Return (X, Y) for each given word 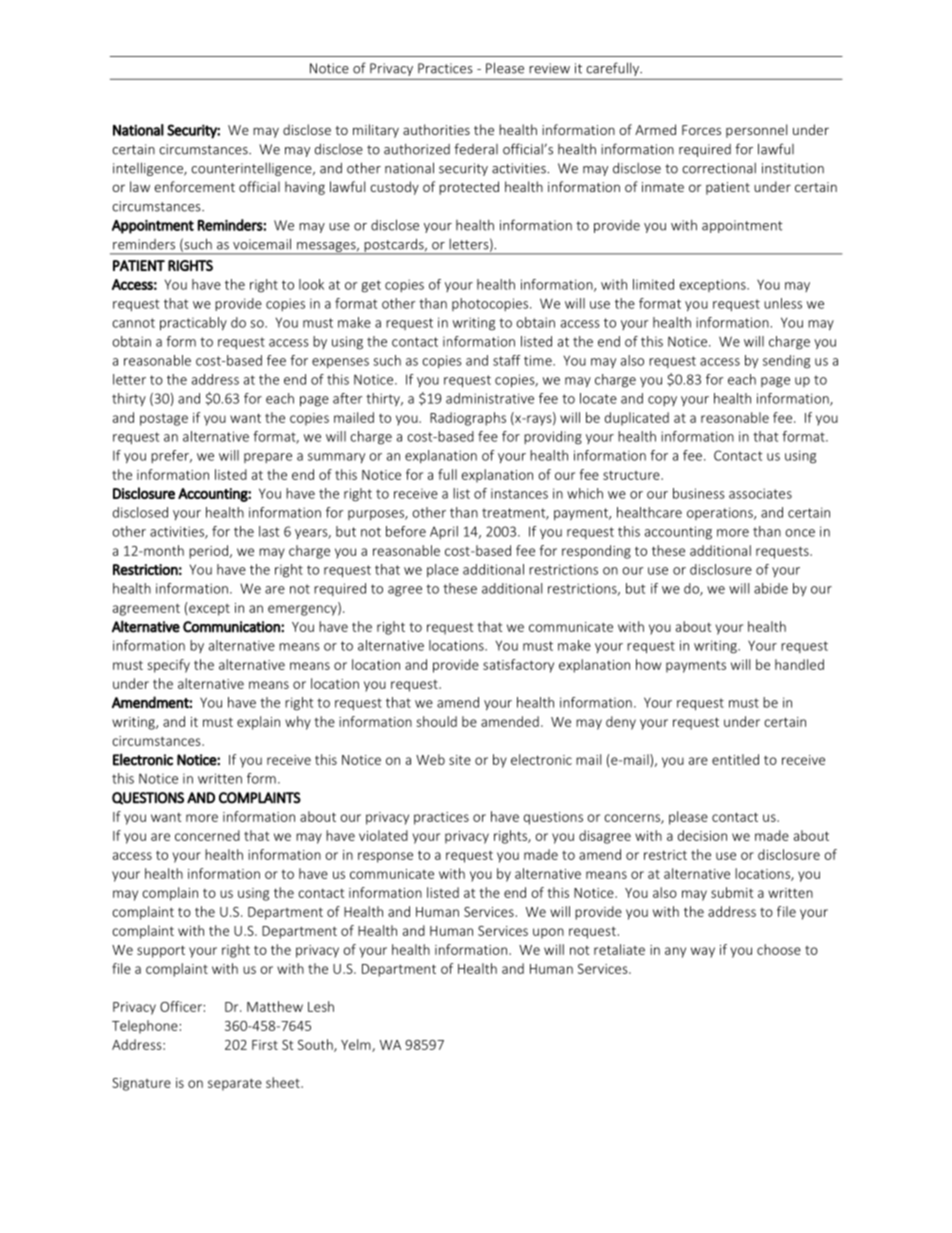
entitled (735, 759)
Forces (701, 130)
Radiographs (468, 419)
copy (662, 401)
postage (164, 420)
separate (235, 1085)
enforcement (195, 186)
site (460, 760)
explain (258, 723)
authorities (436, 129)
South (316, 1045)
